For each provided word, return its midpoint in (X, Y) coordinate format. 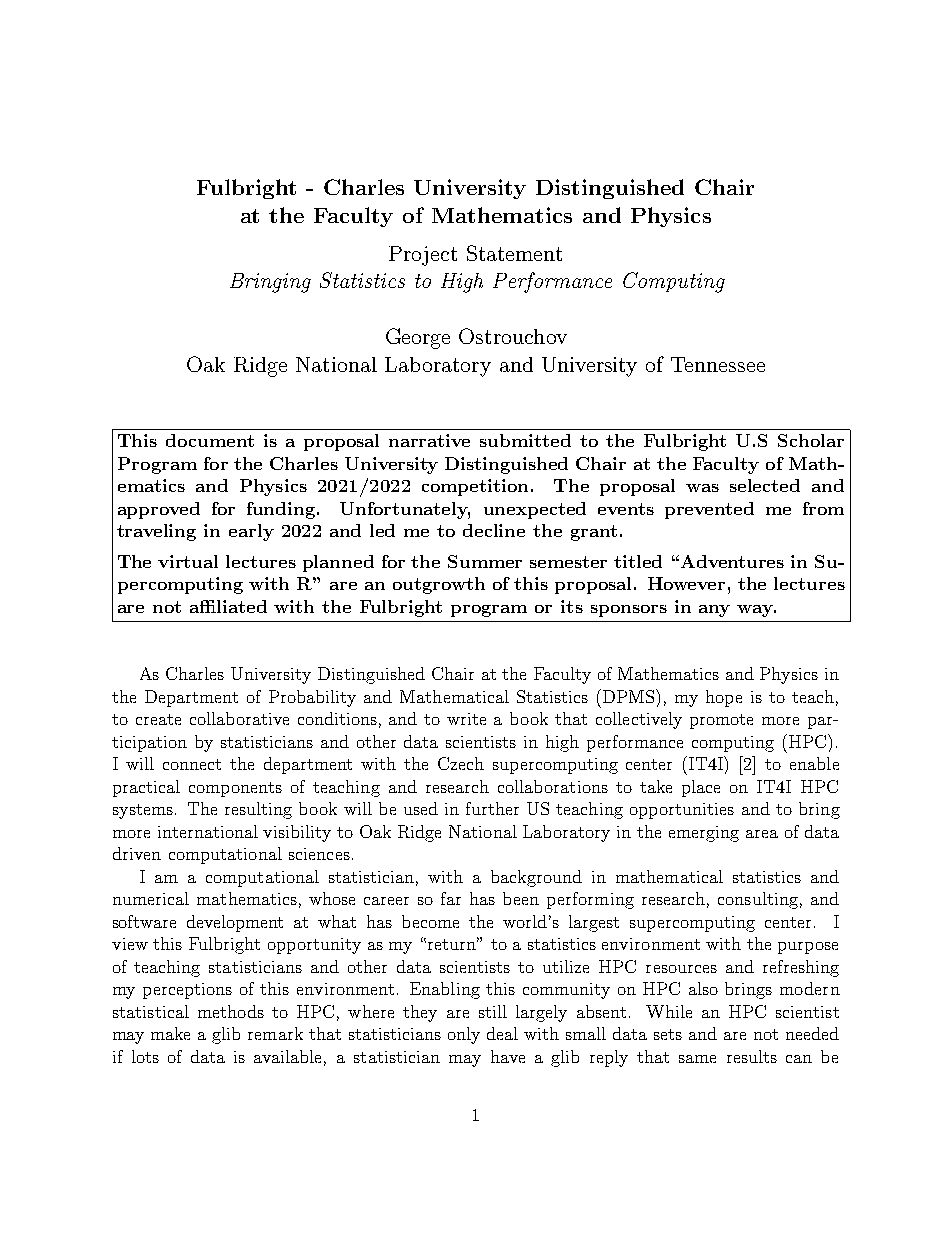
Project (423, 256)
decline (494, 530)
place (701, 788)
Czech (461, 763)
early (251, 532)
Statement (514, 253)
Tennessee (718, 364)
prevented (709, 510)
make (170, 1033)
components (235, 789)
